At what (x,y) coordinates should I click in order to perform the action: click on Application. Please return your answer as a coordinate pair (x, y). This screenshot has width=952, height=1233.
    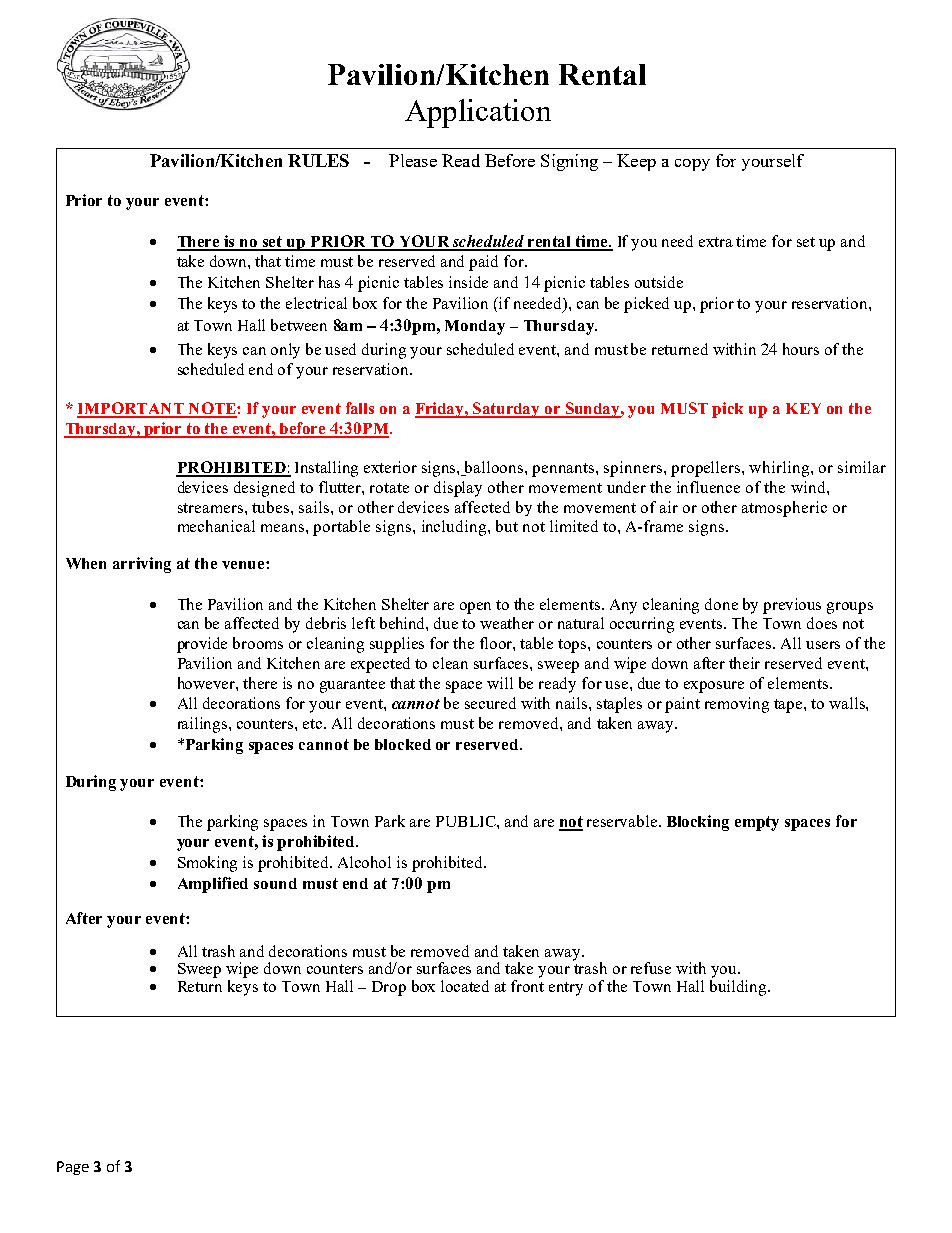
    Looking at the image, I should click on (478, 113).
